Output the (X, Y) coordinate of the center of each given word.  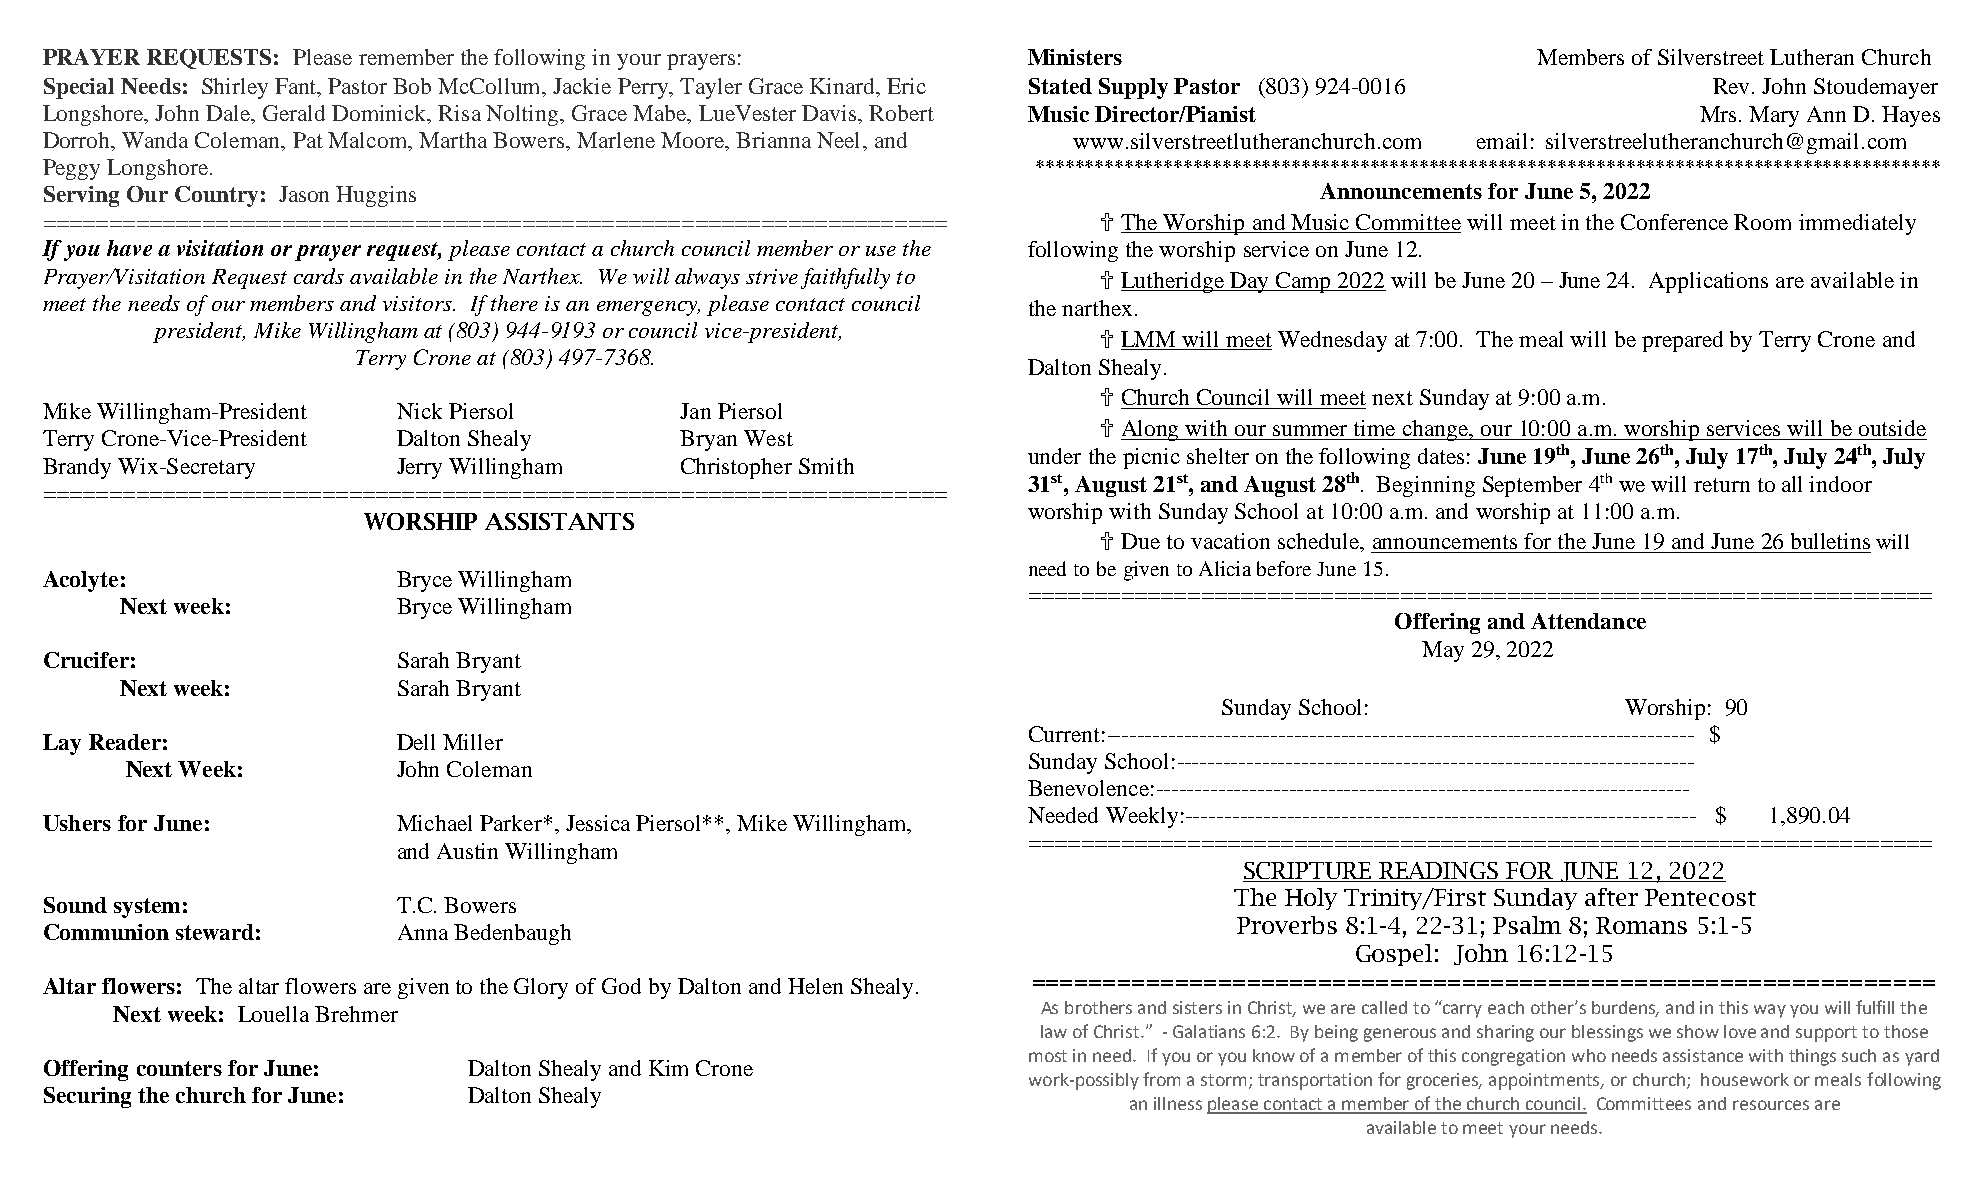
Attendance (1588, 621)
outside (1892, 428)
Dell (416, 742)
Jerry (419, 468)
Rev (1733, 86)
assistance (1703, 1055)
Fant (297, 86)
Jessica (598, 823)
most (1048, 1056)
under (1054, 456)
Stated (1060, 86)
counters (179, 1068)
